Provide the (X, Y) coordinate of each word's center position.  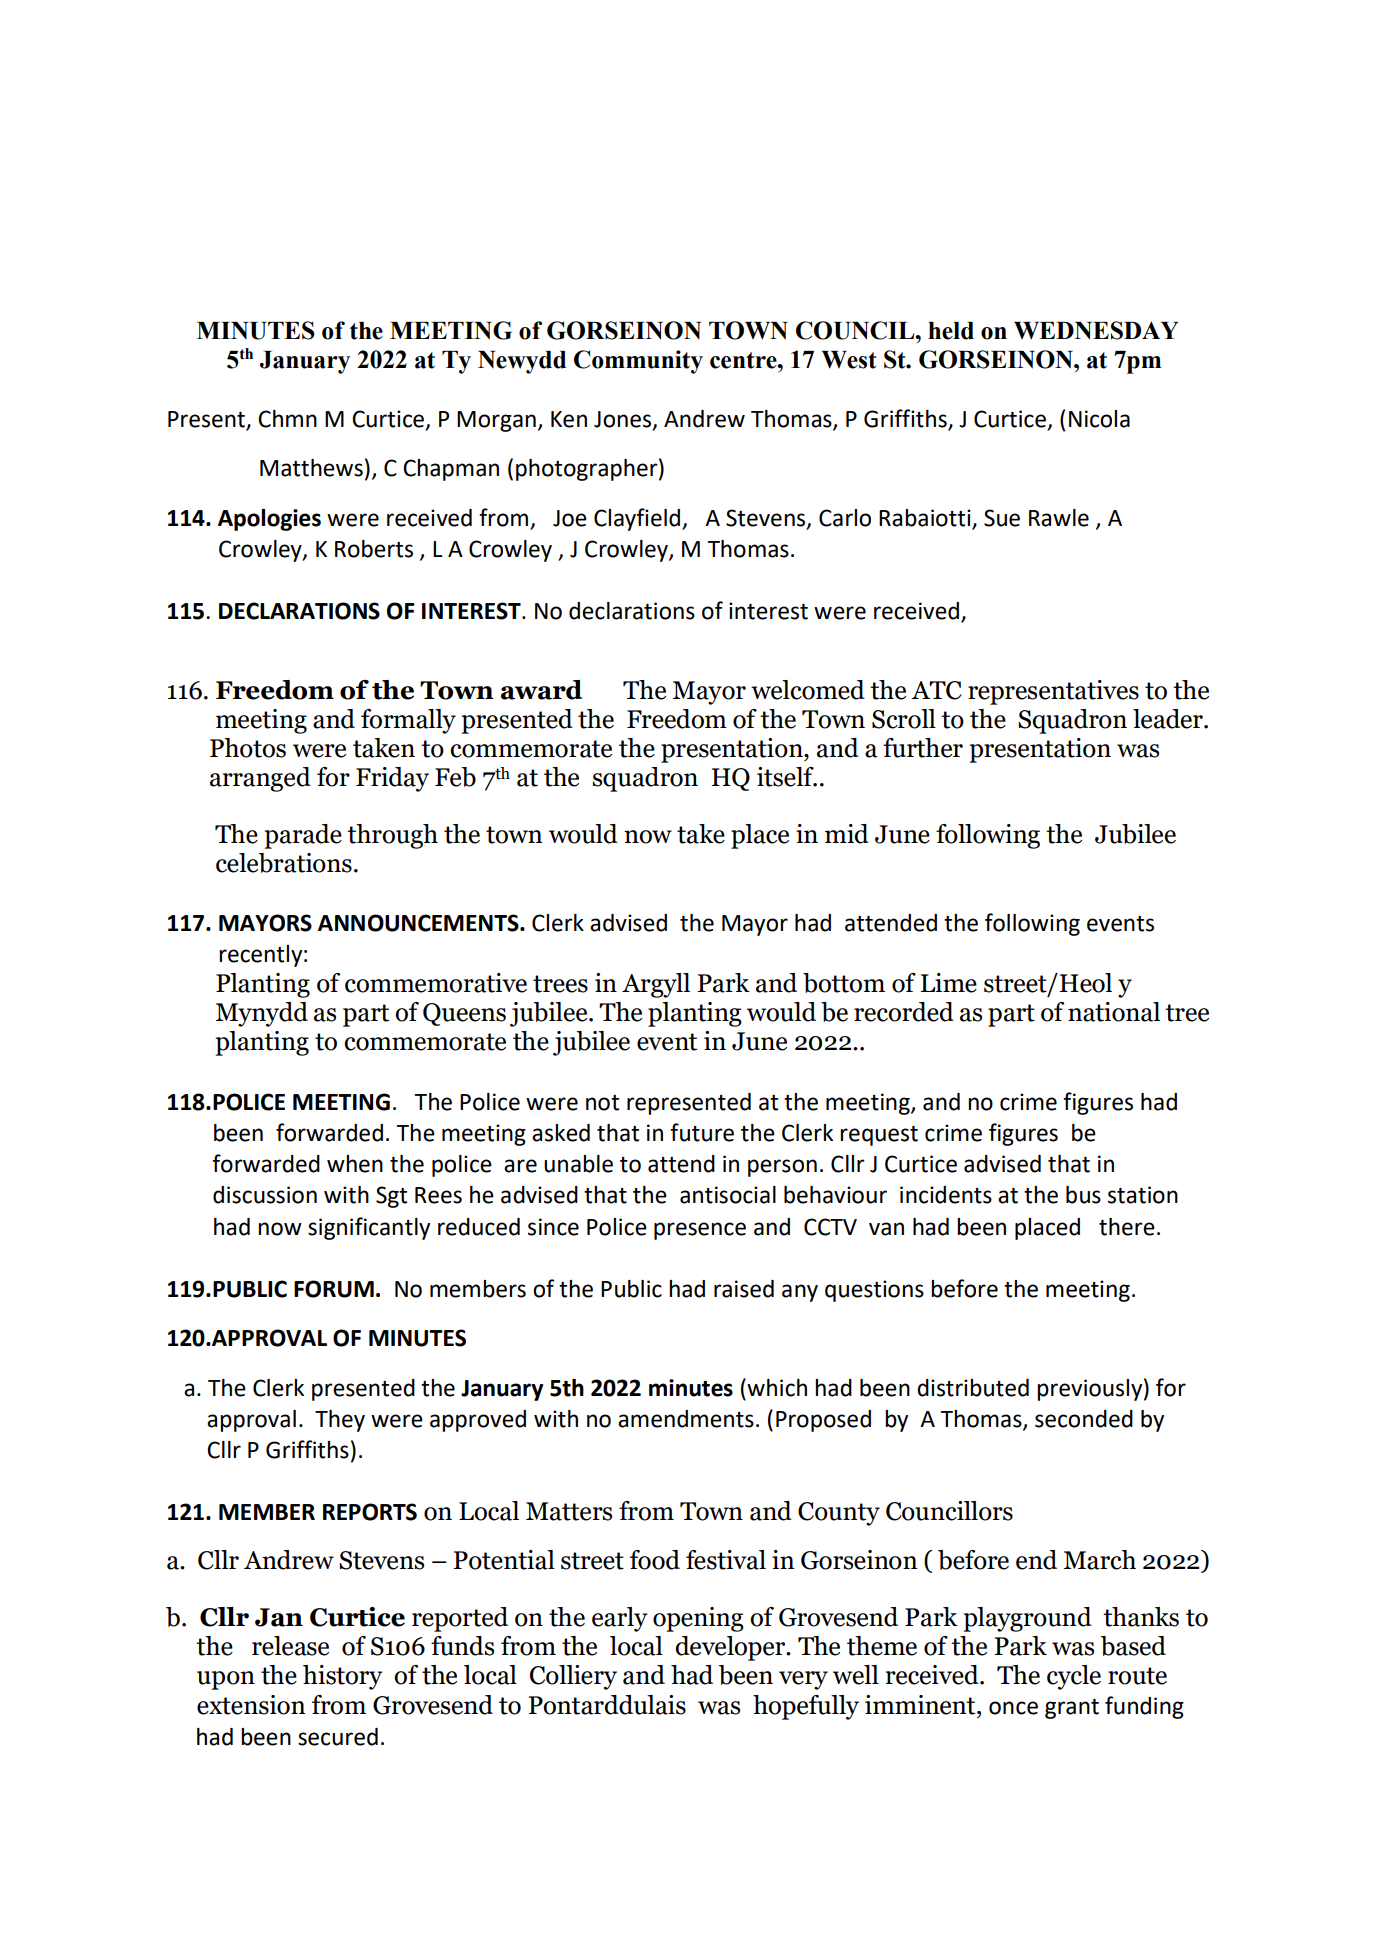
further (923, 748)
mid (847, 834)
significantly (369, 1228)
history (342, 1677)
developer (731, 1648)
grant (1072, 1709)
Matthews (311, 468)
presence (700, 1231)
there (1127, 1227)
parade (303, 836)
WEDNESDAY (1096, 330)
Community (638, 362)
